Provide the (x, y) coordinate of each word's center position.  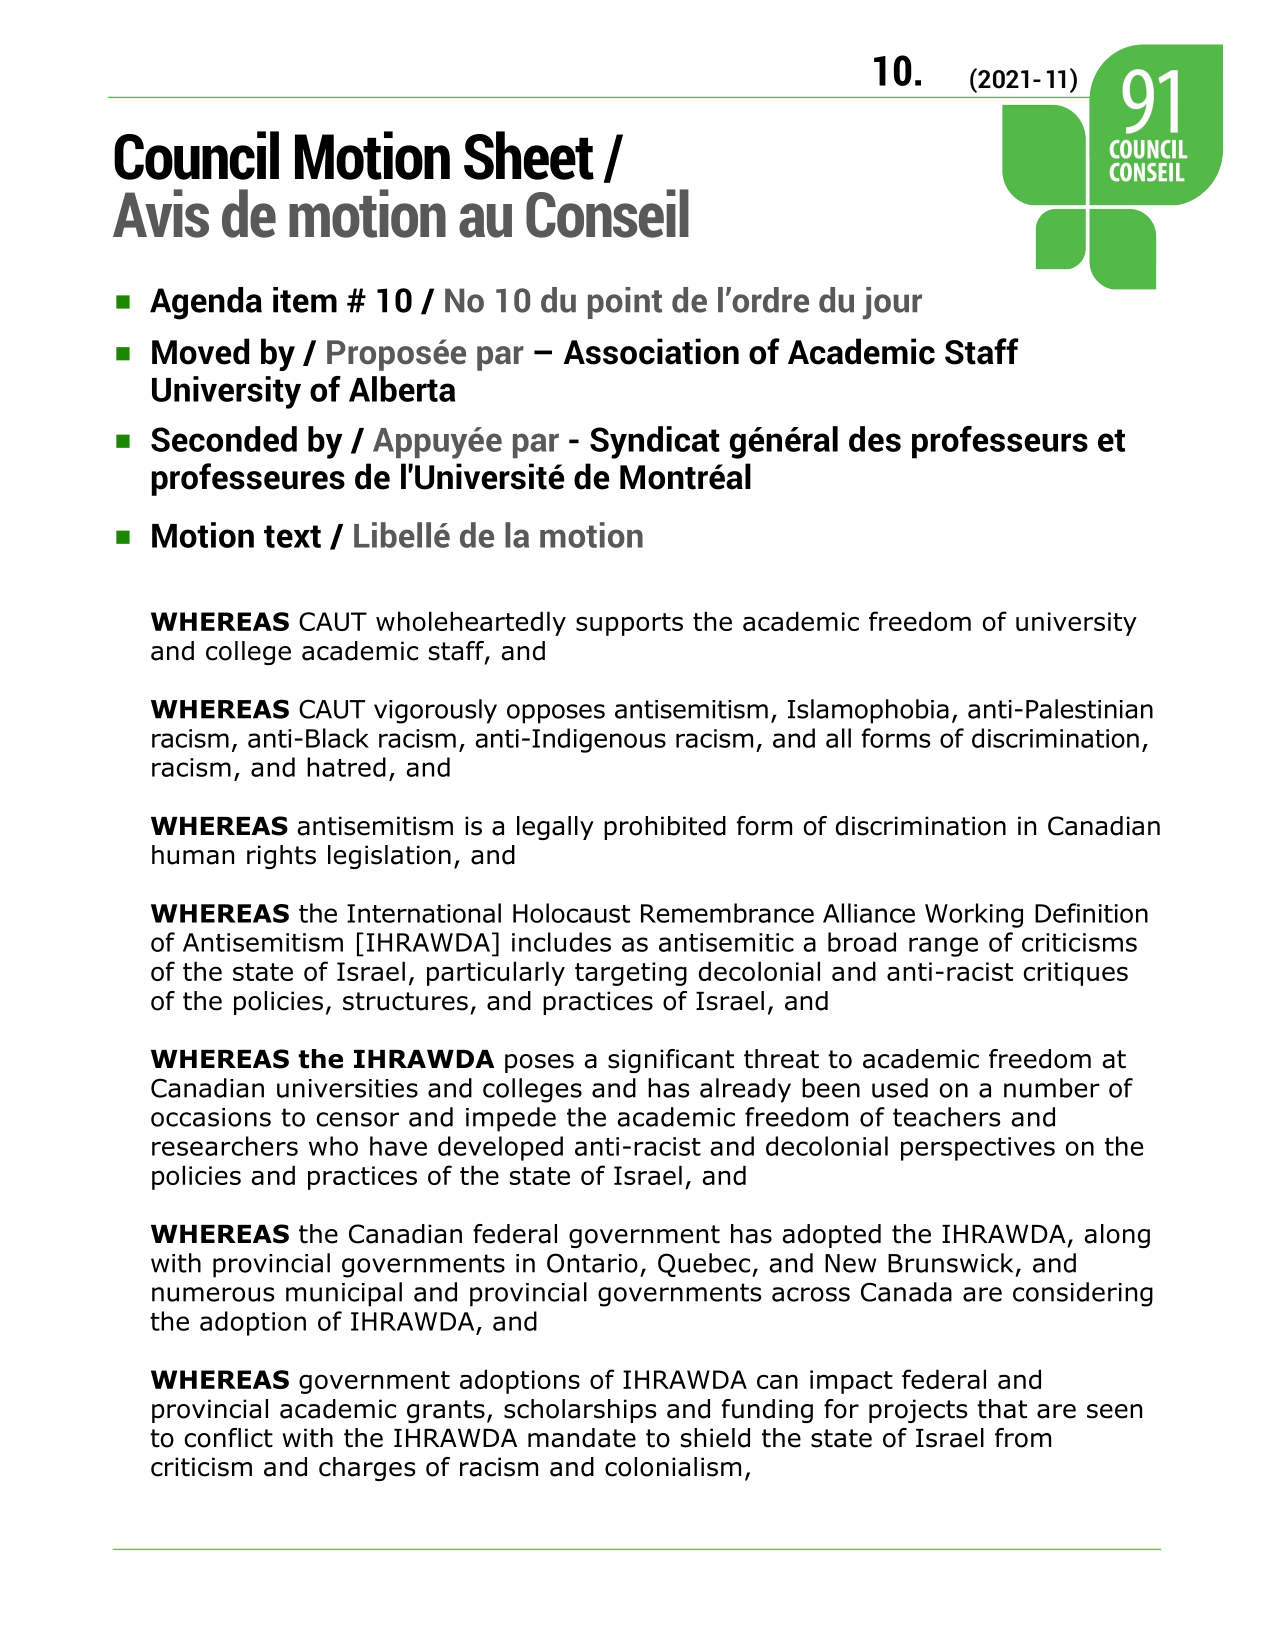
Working (974, 915)
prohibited (665, 828)
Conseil (607, 213)
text (292, 536)
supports (629, 624)
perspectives (978, 1149)
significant (671, 1061)
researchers (225, 1146)
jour (892, 303)
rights (281, 857)
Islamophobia (868, 711)
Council (196, 155)
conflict (228, 1438)
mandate (582, 1438)
